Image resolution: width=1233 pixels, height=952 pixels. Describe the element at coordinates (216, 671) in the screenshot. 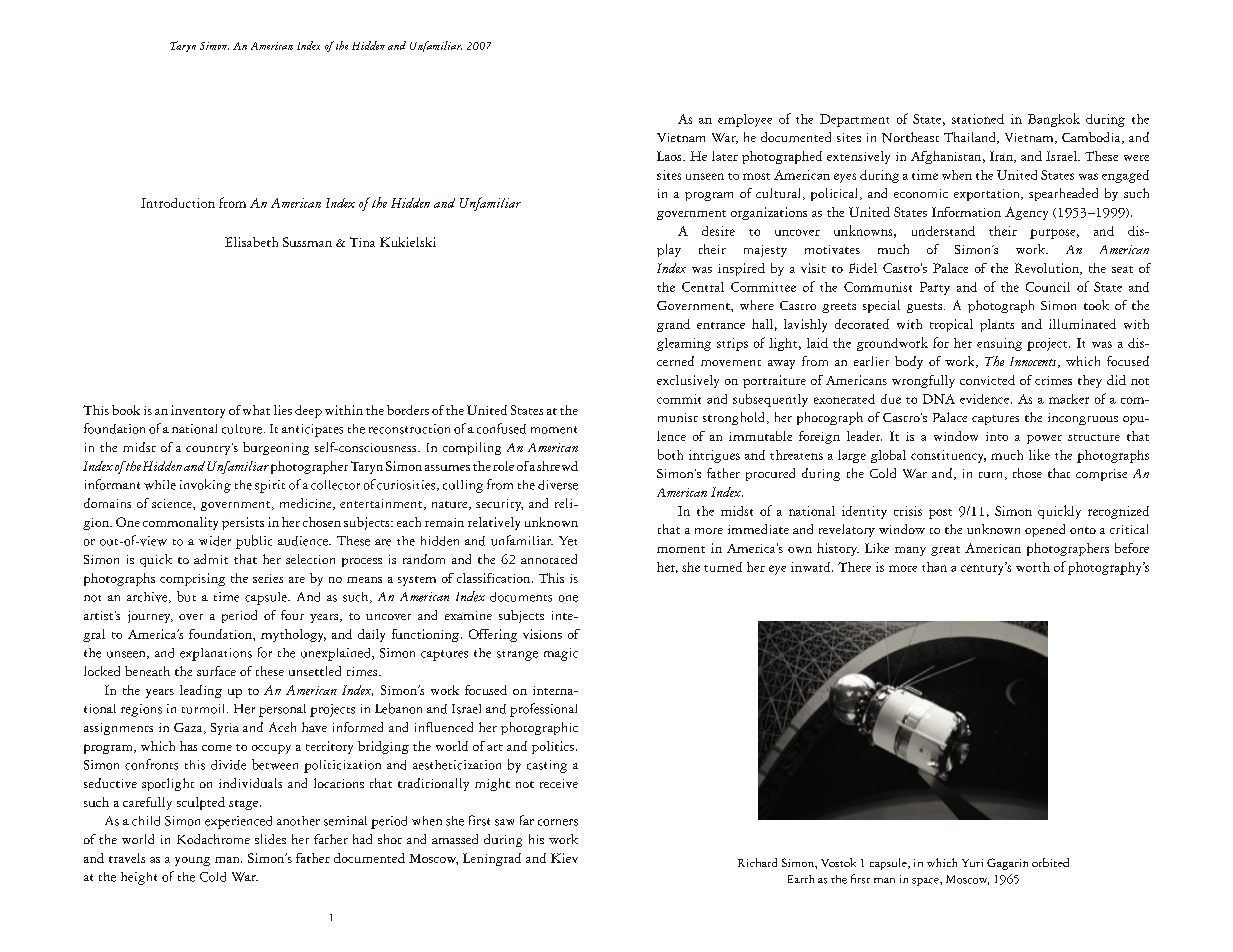

I see `surface` at that location.
